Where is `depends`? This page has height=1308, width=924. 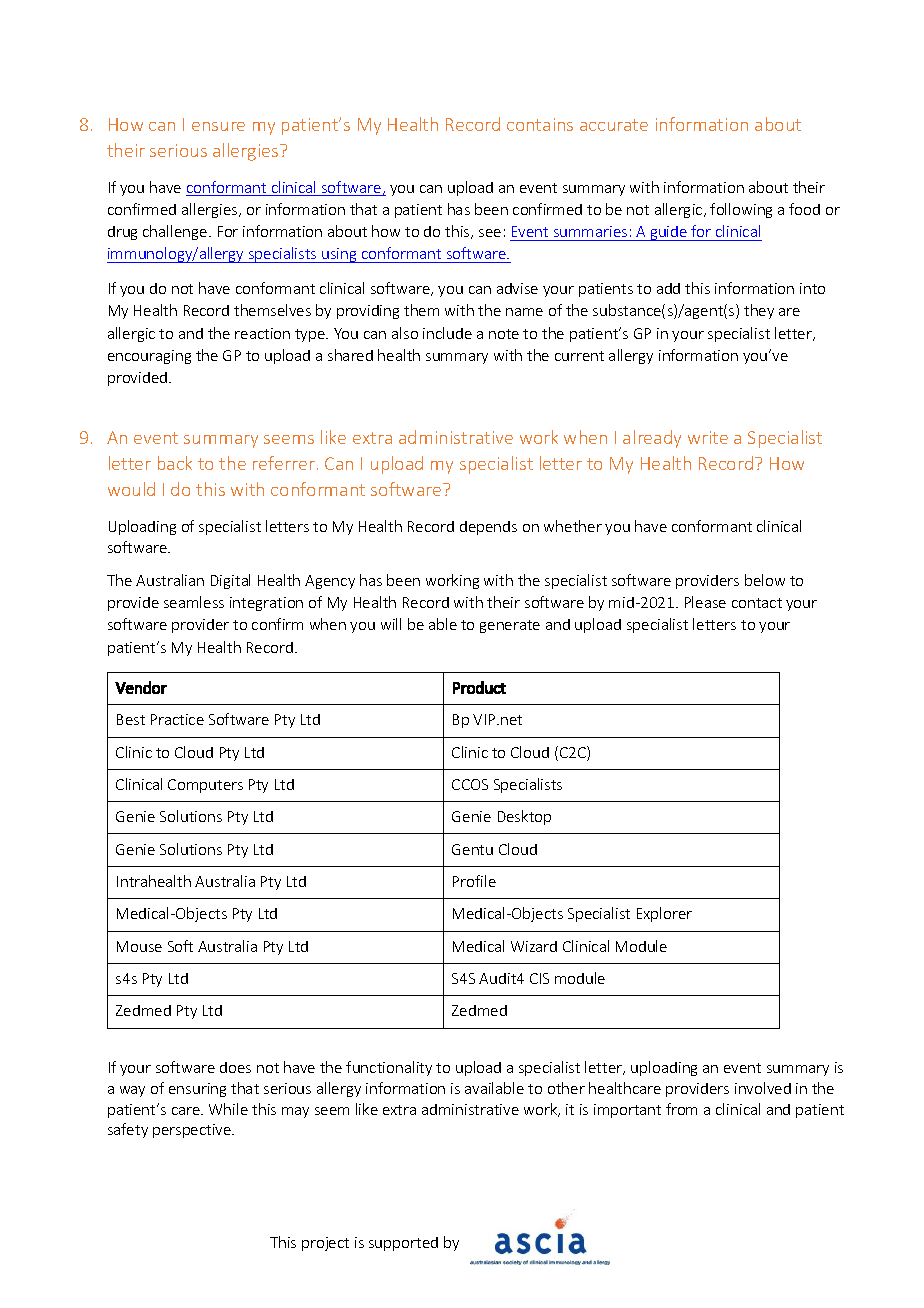
depends is located at coordinates (488, 528).
